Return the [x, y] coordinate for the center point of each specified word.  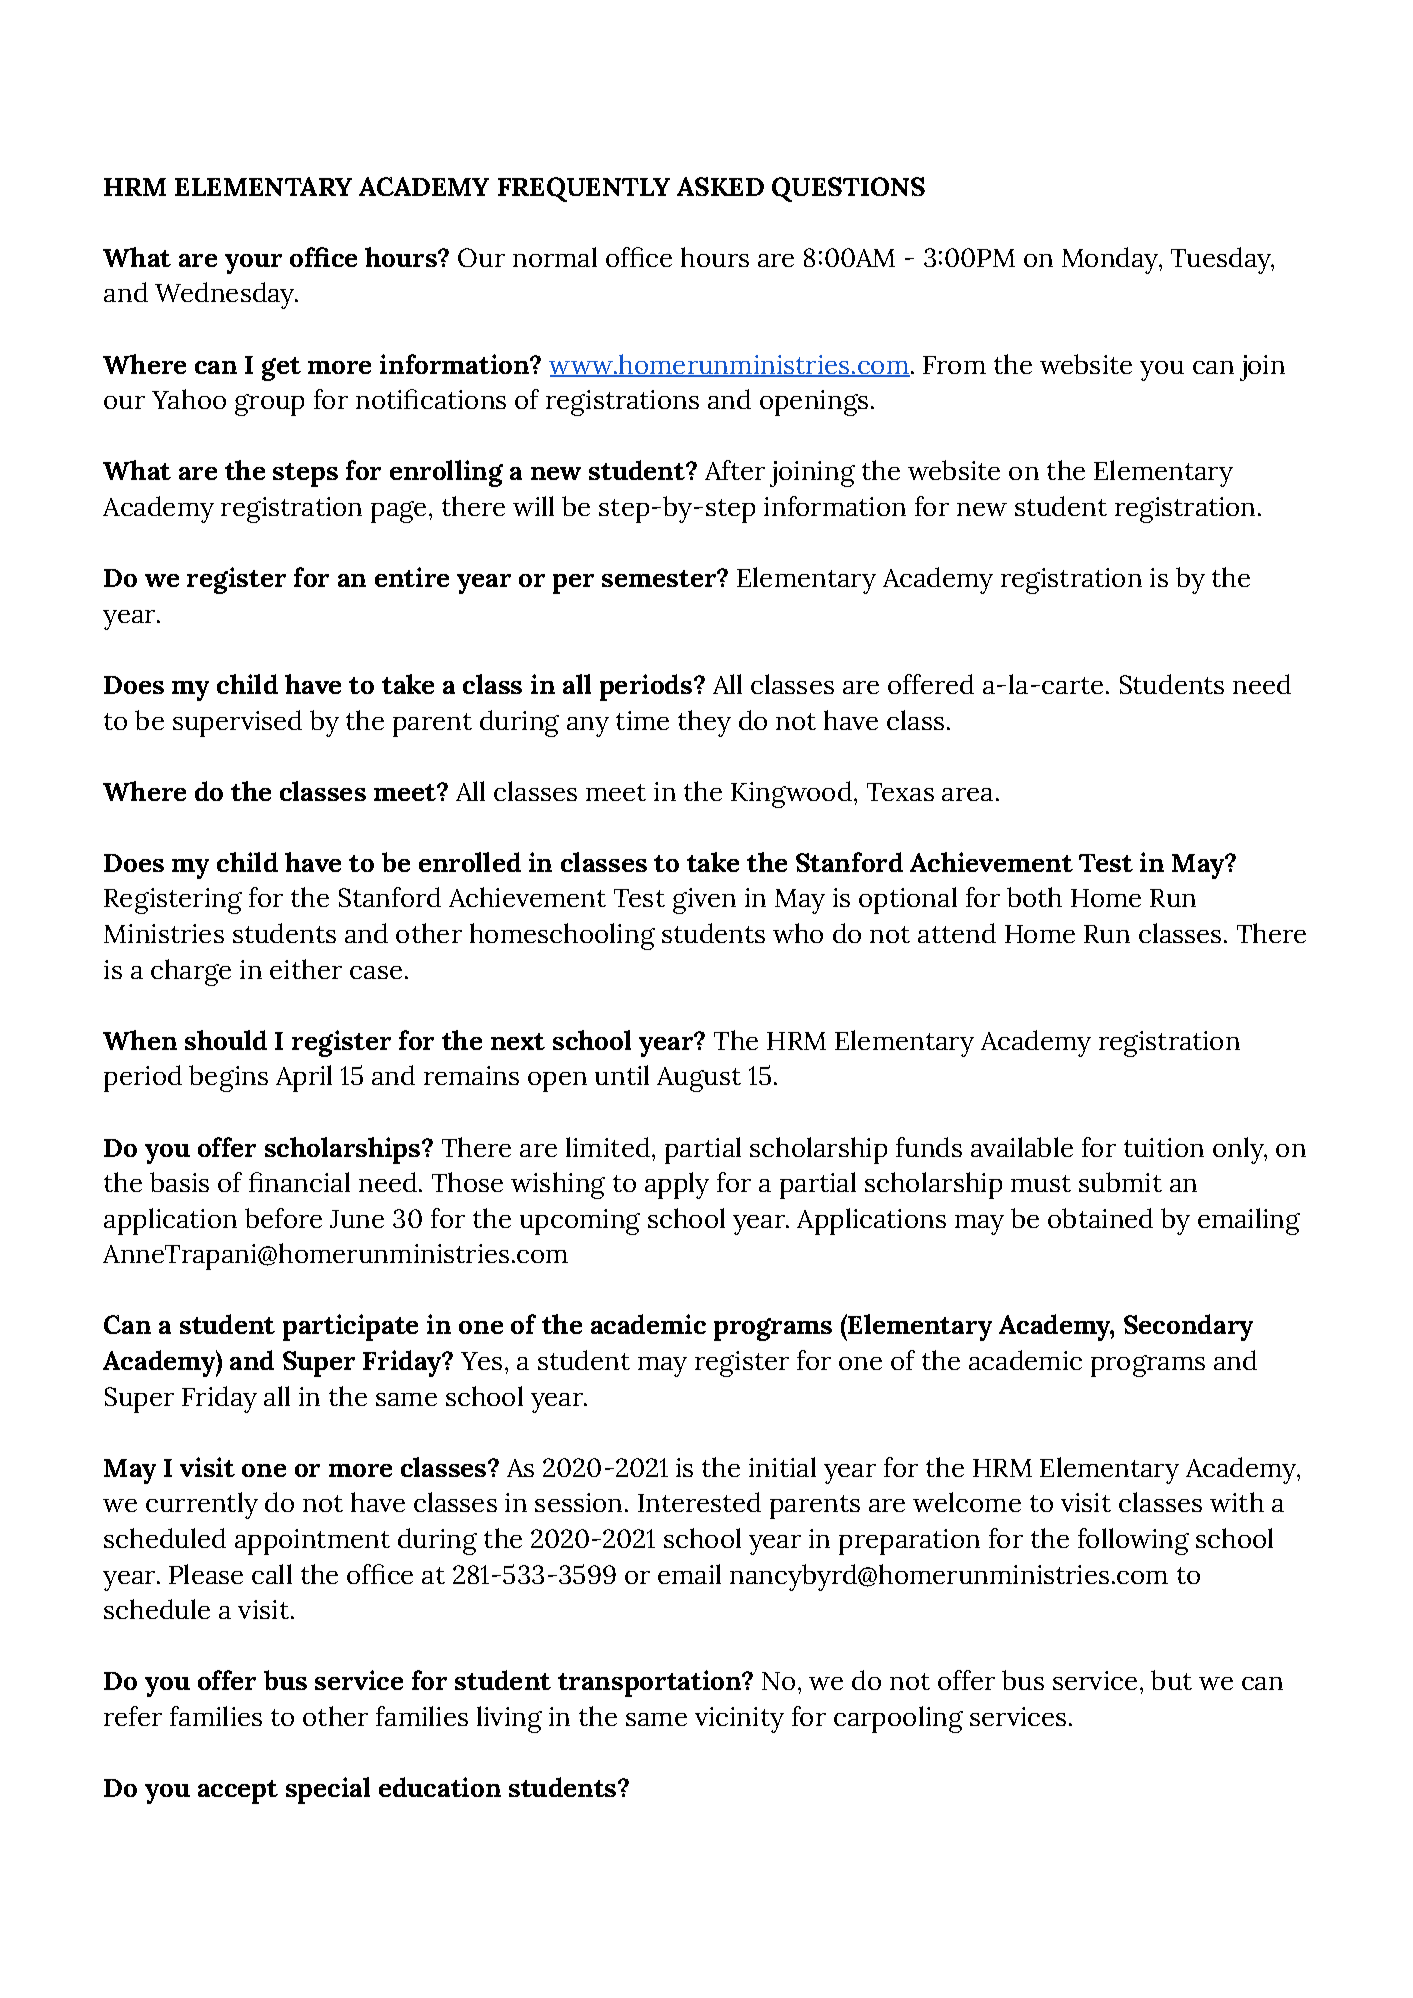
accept [238, 1792]
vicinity [739, 1720]
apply [677, 1185]
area [967, 794]
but [1171, 1680]
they [704, 723]
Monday [1111, 260]
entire [412, 577]
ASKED [720, 186]
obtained [1100, 1218]
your [253, 264]
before [283, 1218]
